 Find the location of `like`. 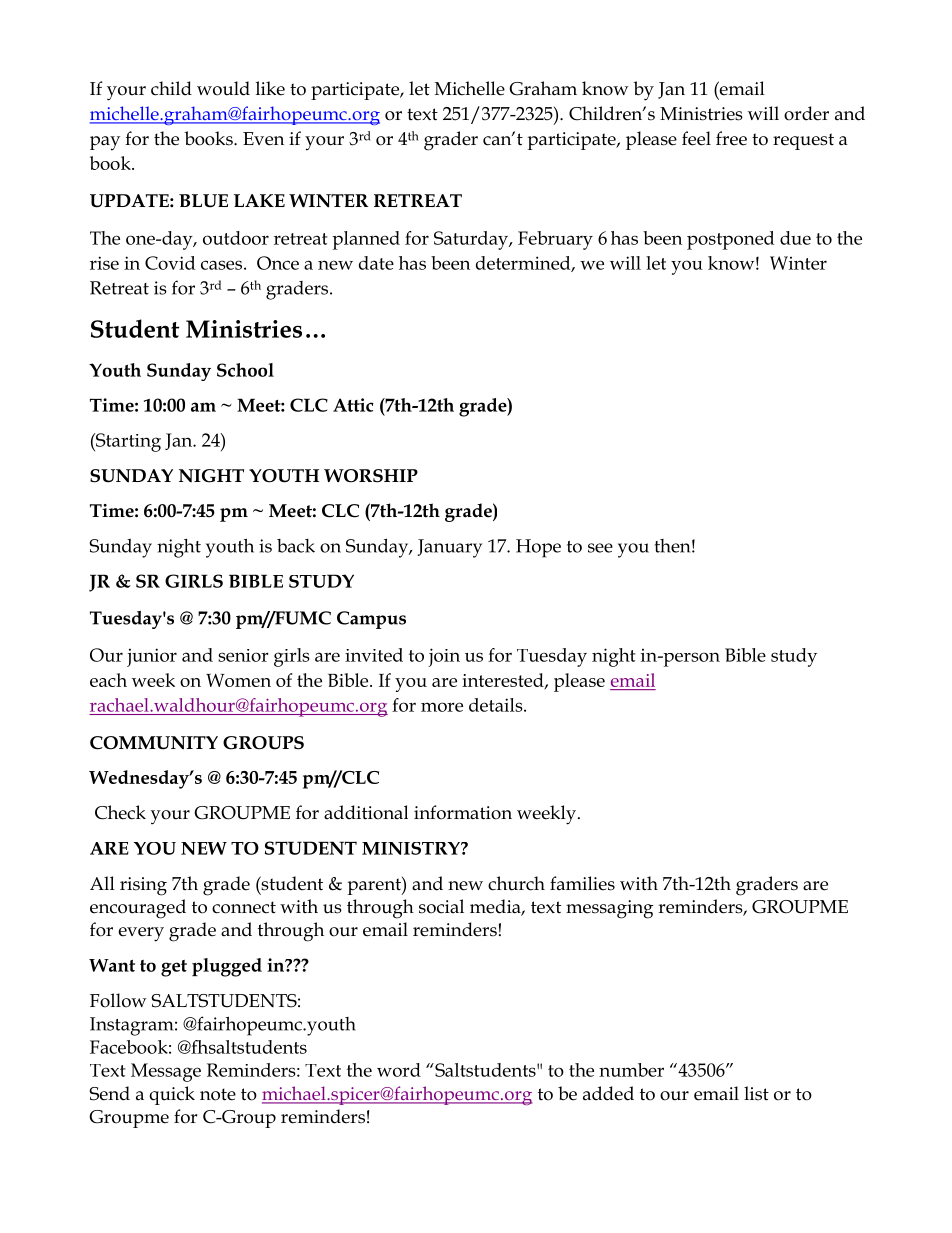

like is located at coordinates (270, 88).
